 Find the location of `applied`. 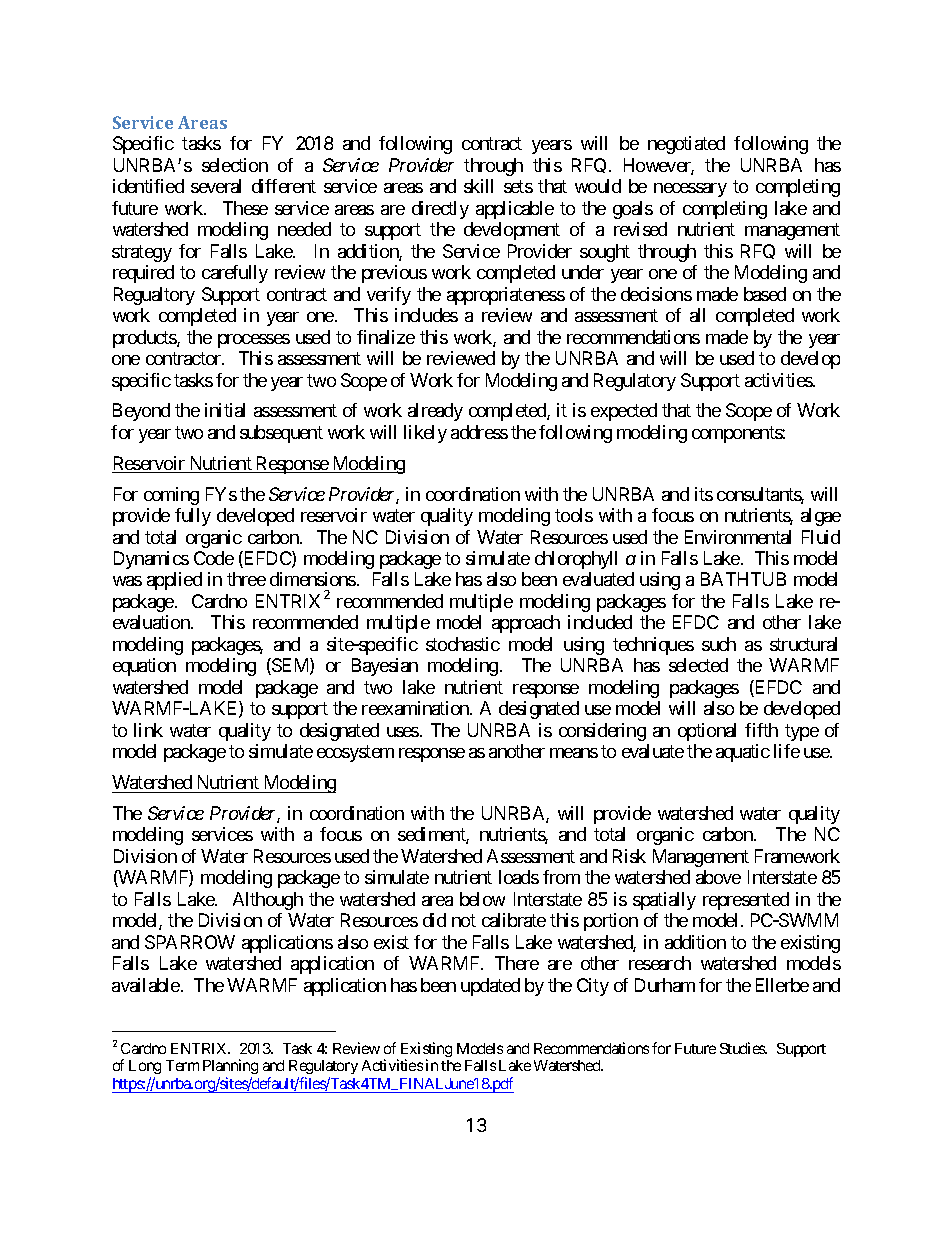

applied is located at coordinates (174, 581).
